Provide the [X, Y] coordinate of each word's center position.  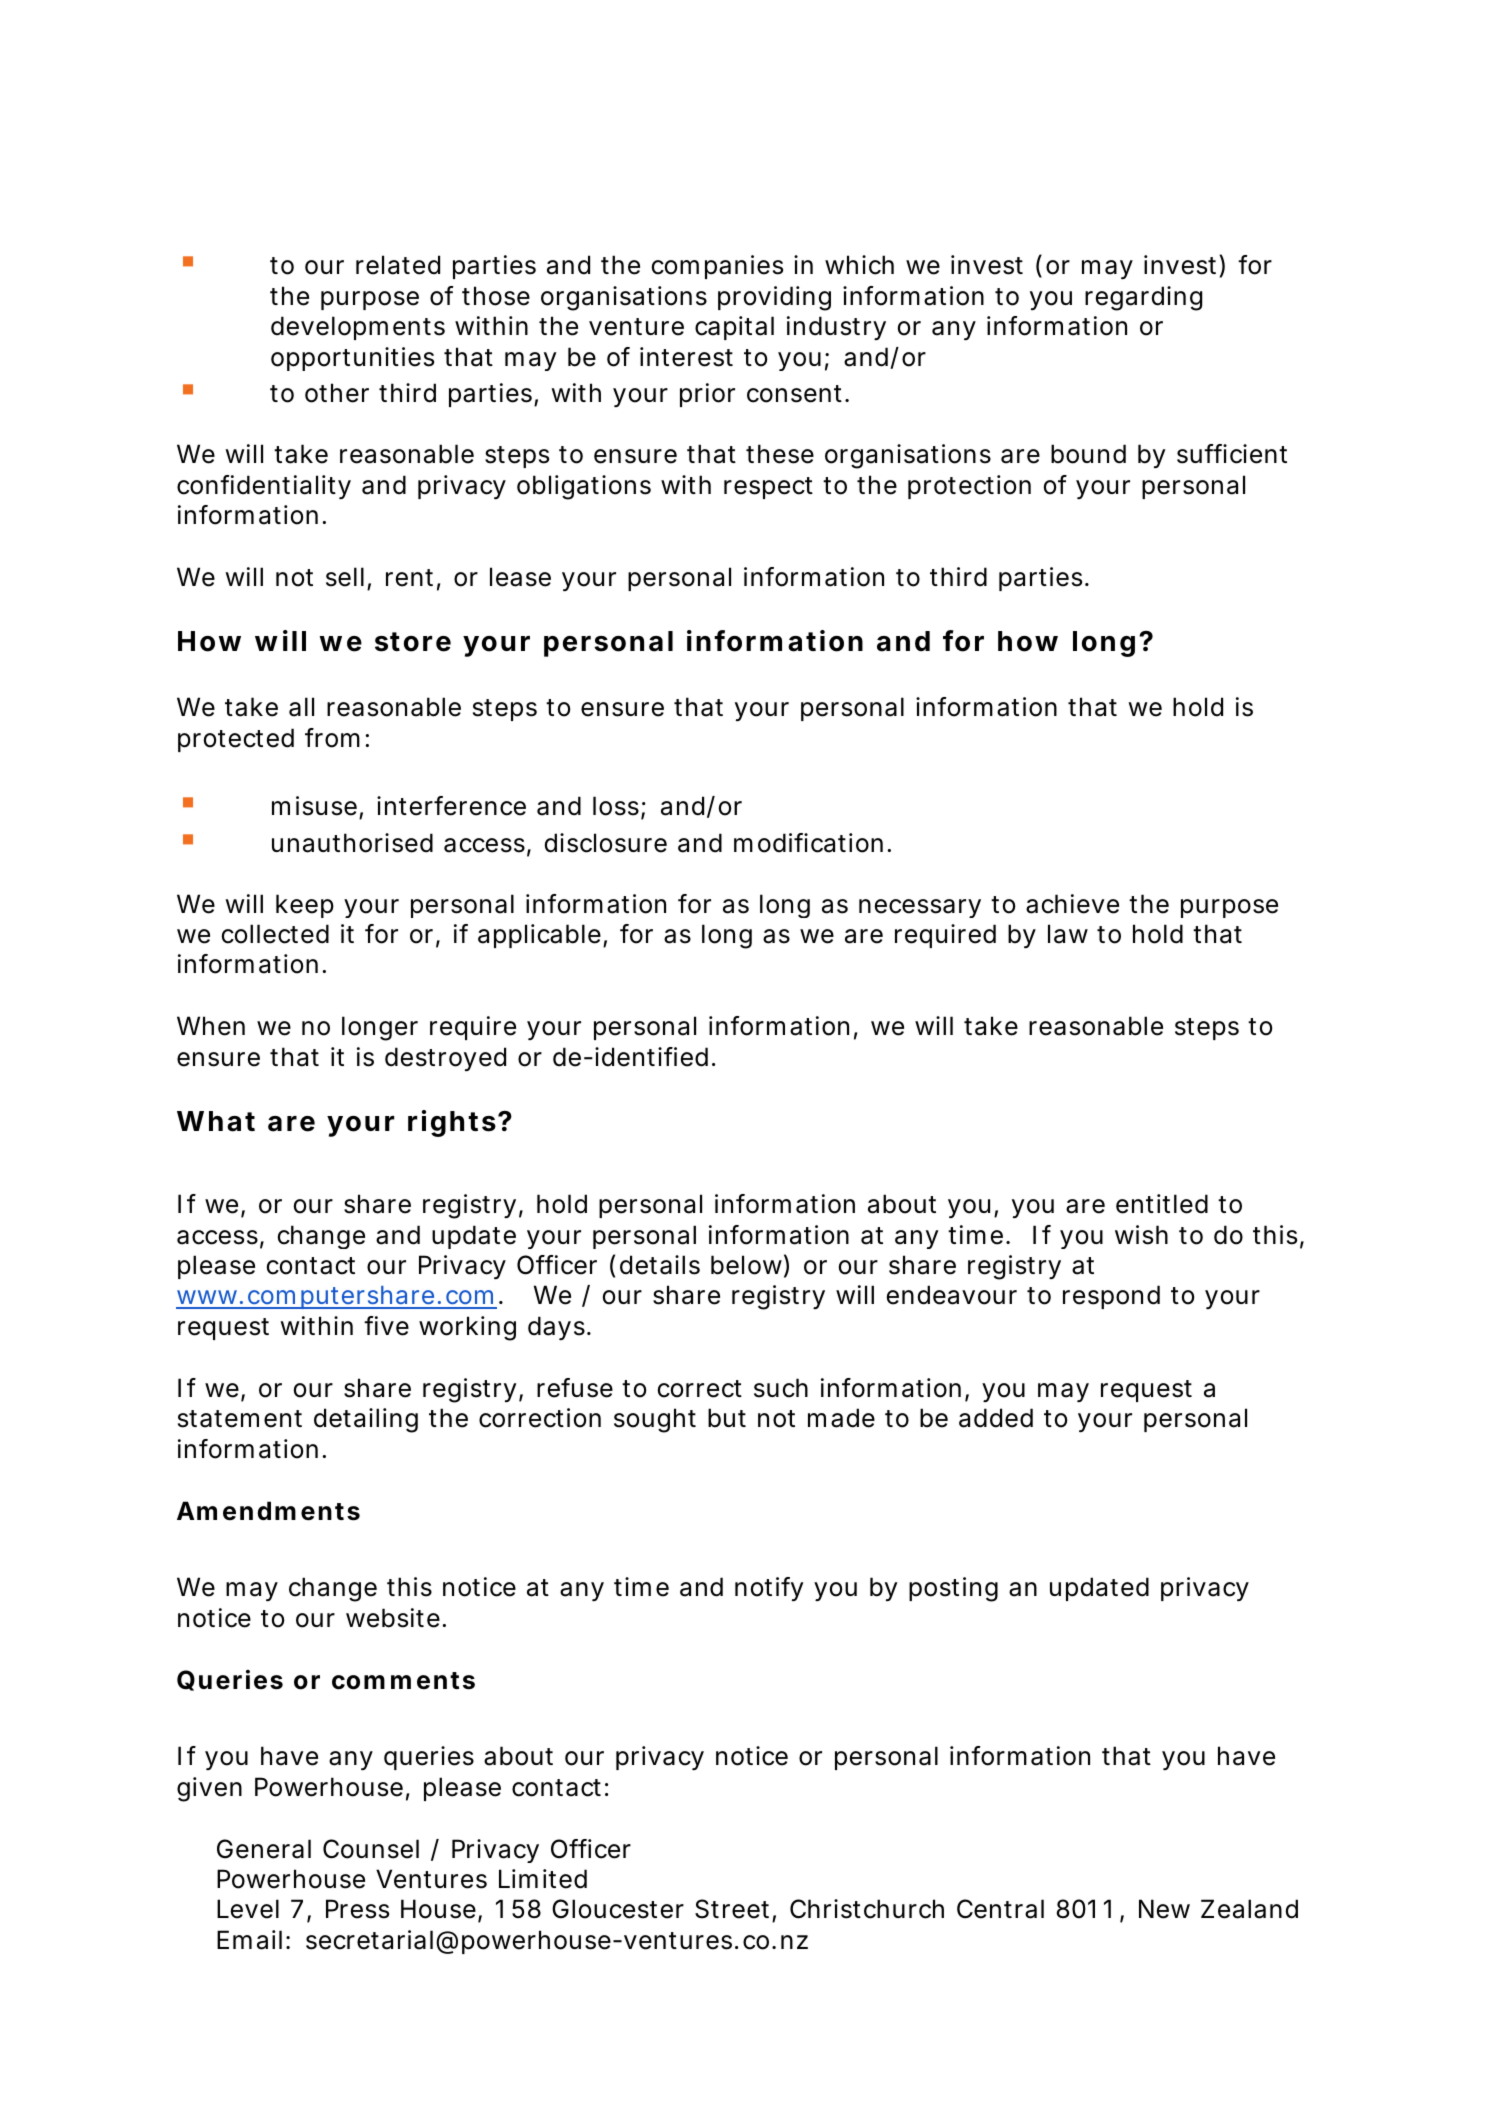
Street [734, 1910]
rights [452, 1123]
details [660, 1265]
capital [734, 328]
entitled [1162, 1204]
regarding [1143, 298]
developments [358, 328]
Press [357, 1909]
